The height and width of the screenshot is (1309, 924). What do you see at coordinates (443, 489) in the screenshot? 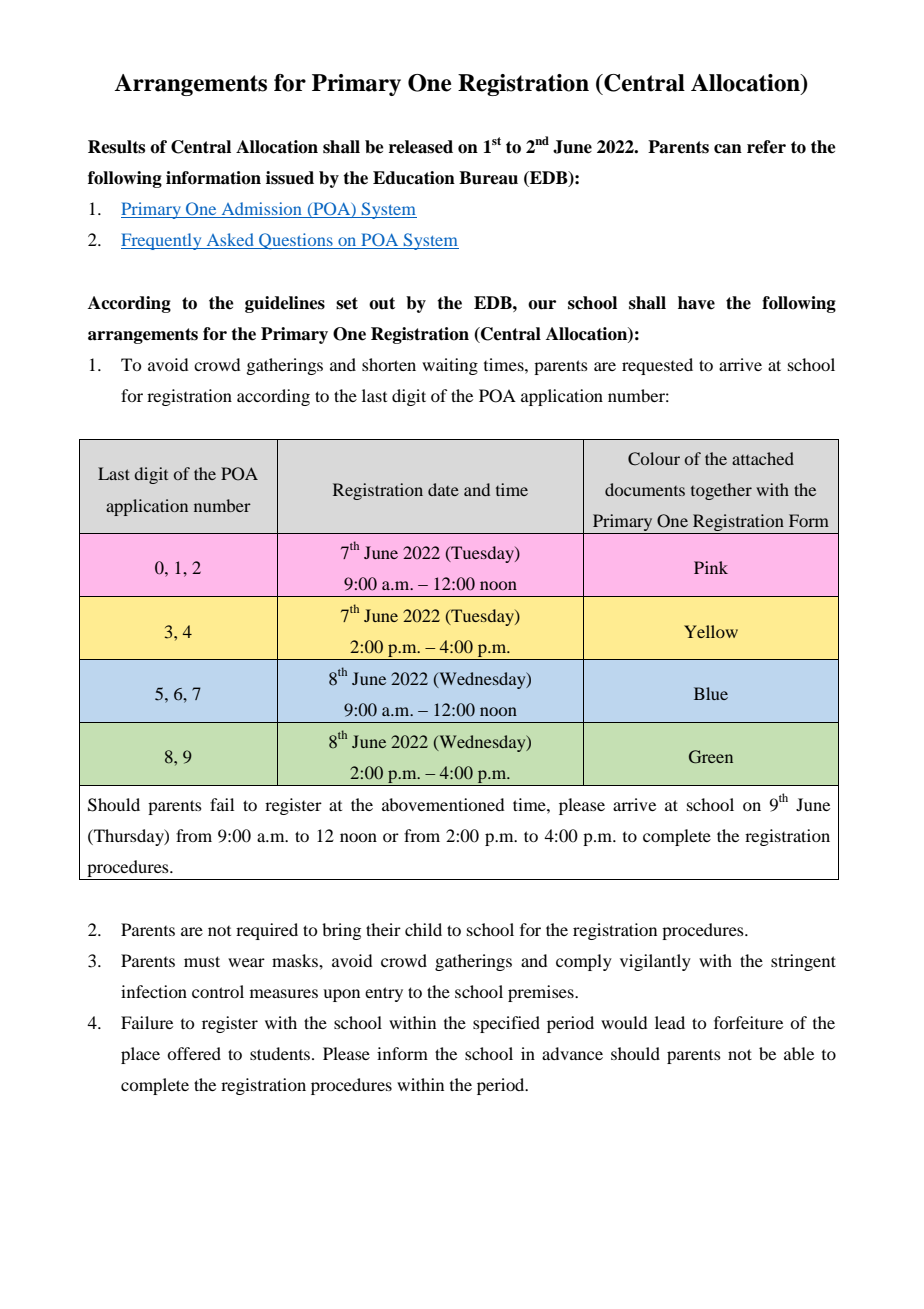
I see `date` at bounding box center [443, 489].
